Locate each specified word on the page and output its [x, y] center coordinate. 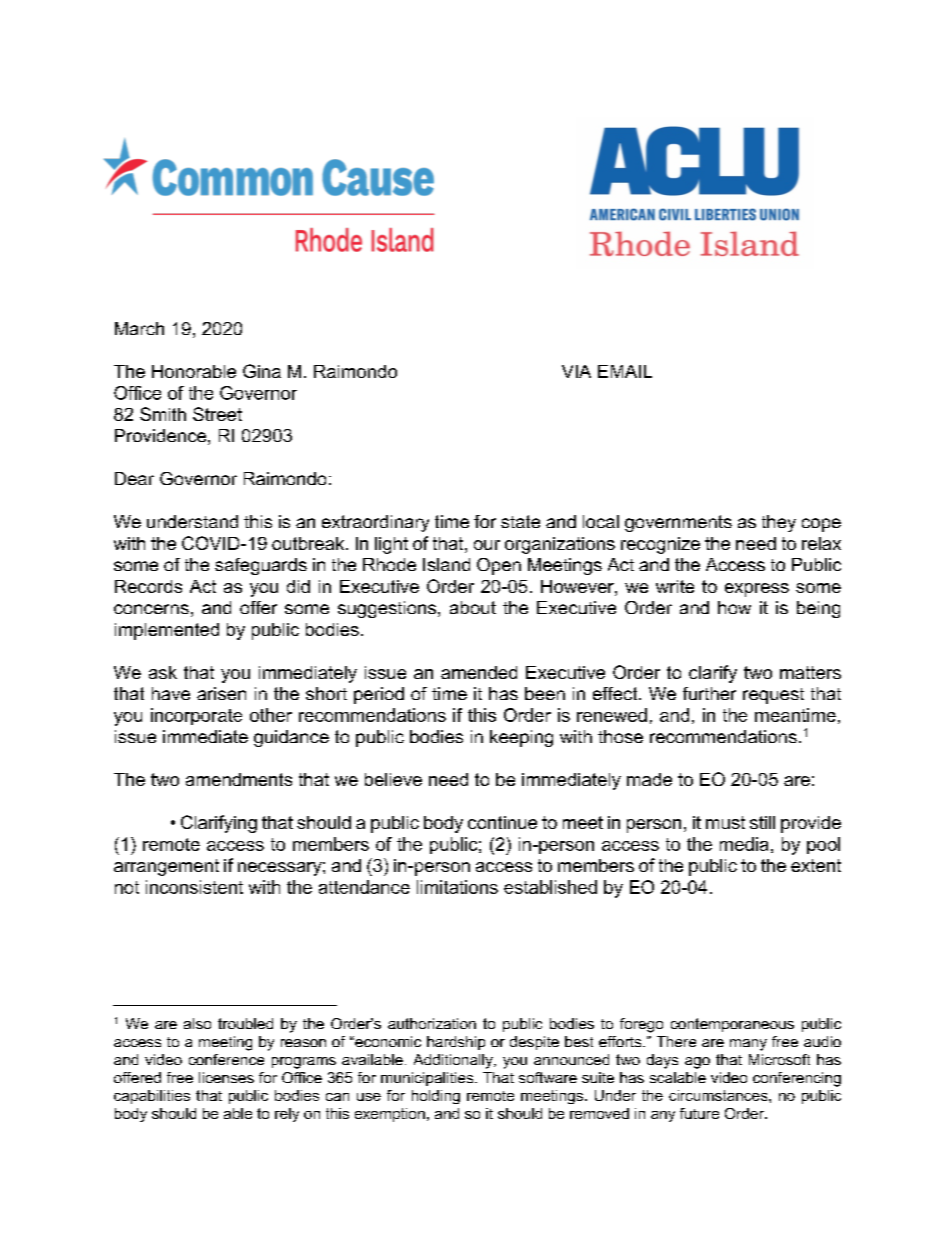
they [779, 523]
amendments [239, 779]
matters [810, 672]
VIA [576, 371]
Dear [134, 478]
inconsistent [194, 887]
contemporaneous [732, 1025]
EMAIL [625, 371]
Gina [262, 371]
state [520, 521]
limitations [457, 887]
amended [479, 672]
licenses [226, 1077]
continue [502, 822]
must [725, 822]
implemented [167, 631]
